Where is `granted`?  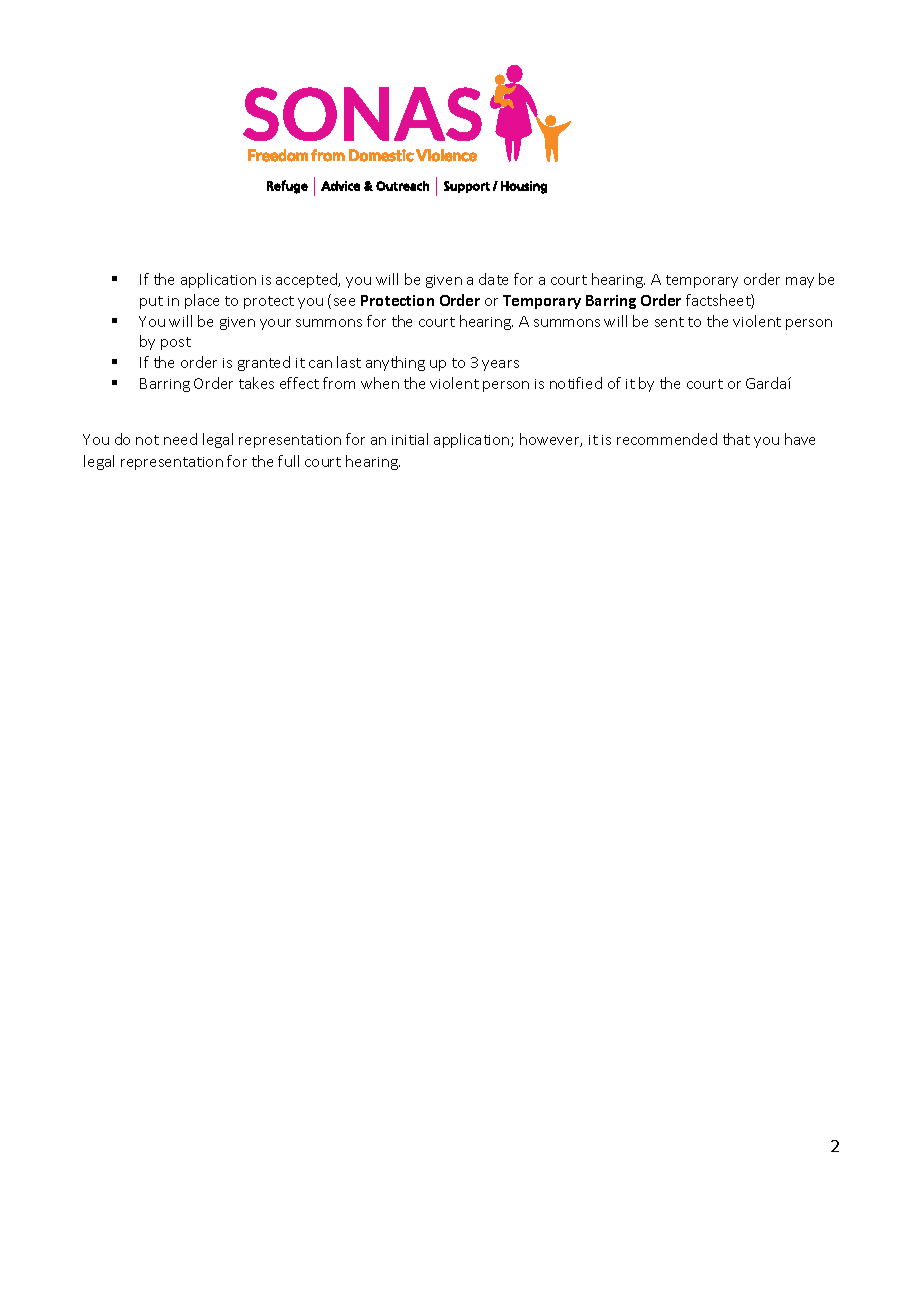
granted is located at coordinates (264, 363).
